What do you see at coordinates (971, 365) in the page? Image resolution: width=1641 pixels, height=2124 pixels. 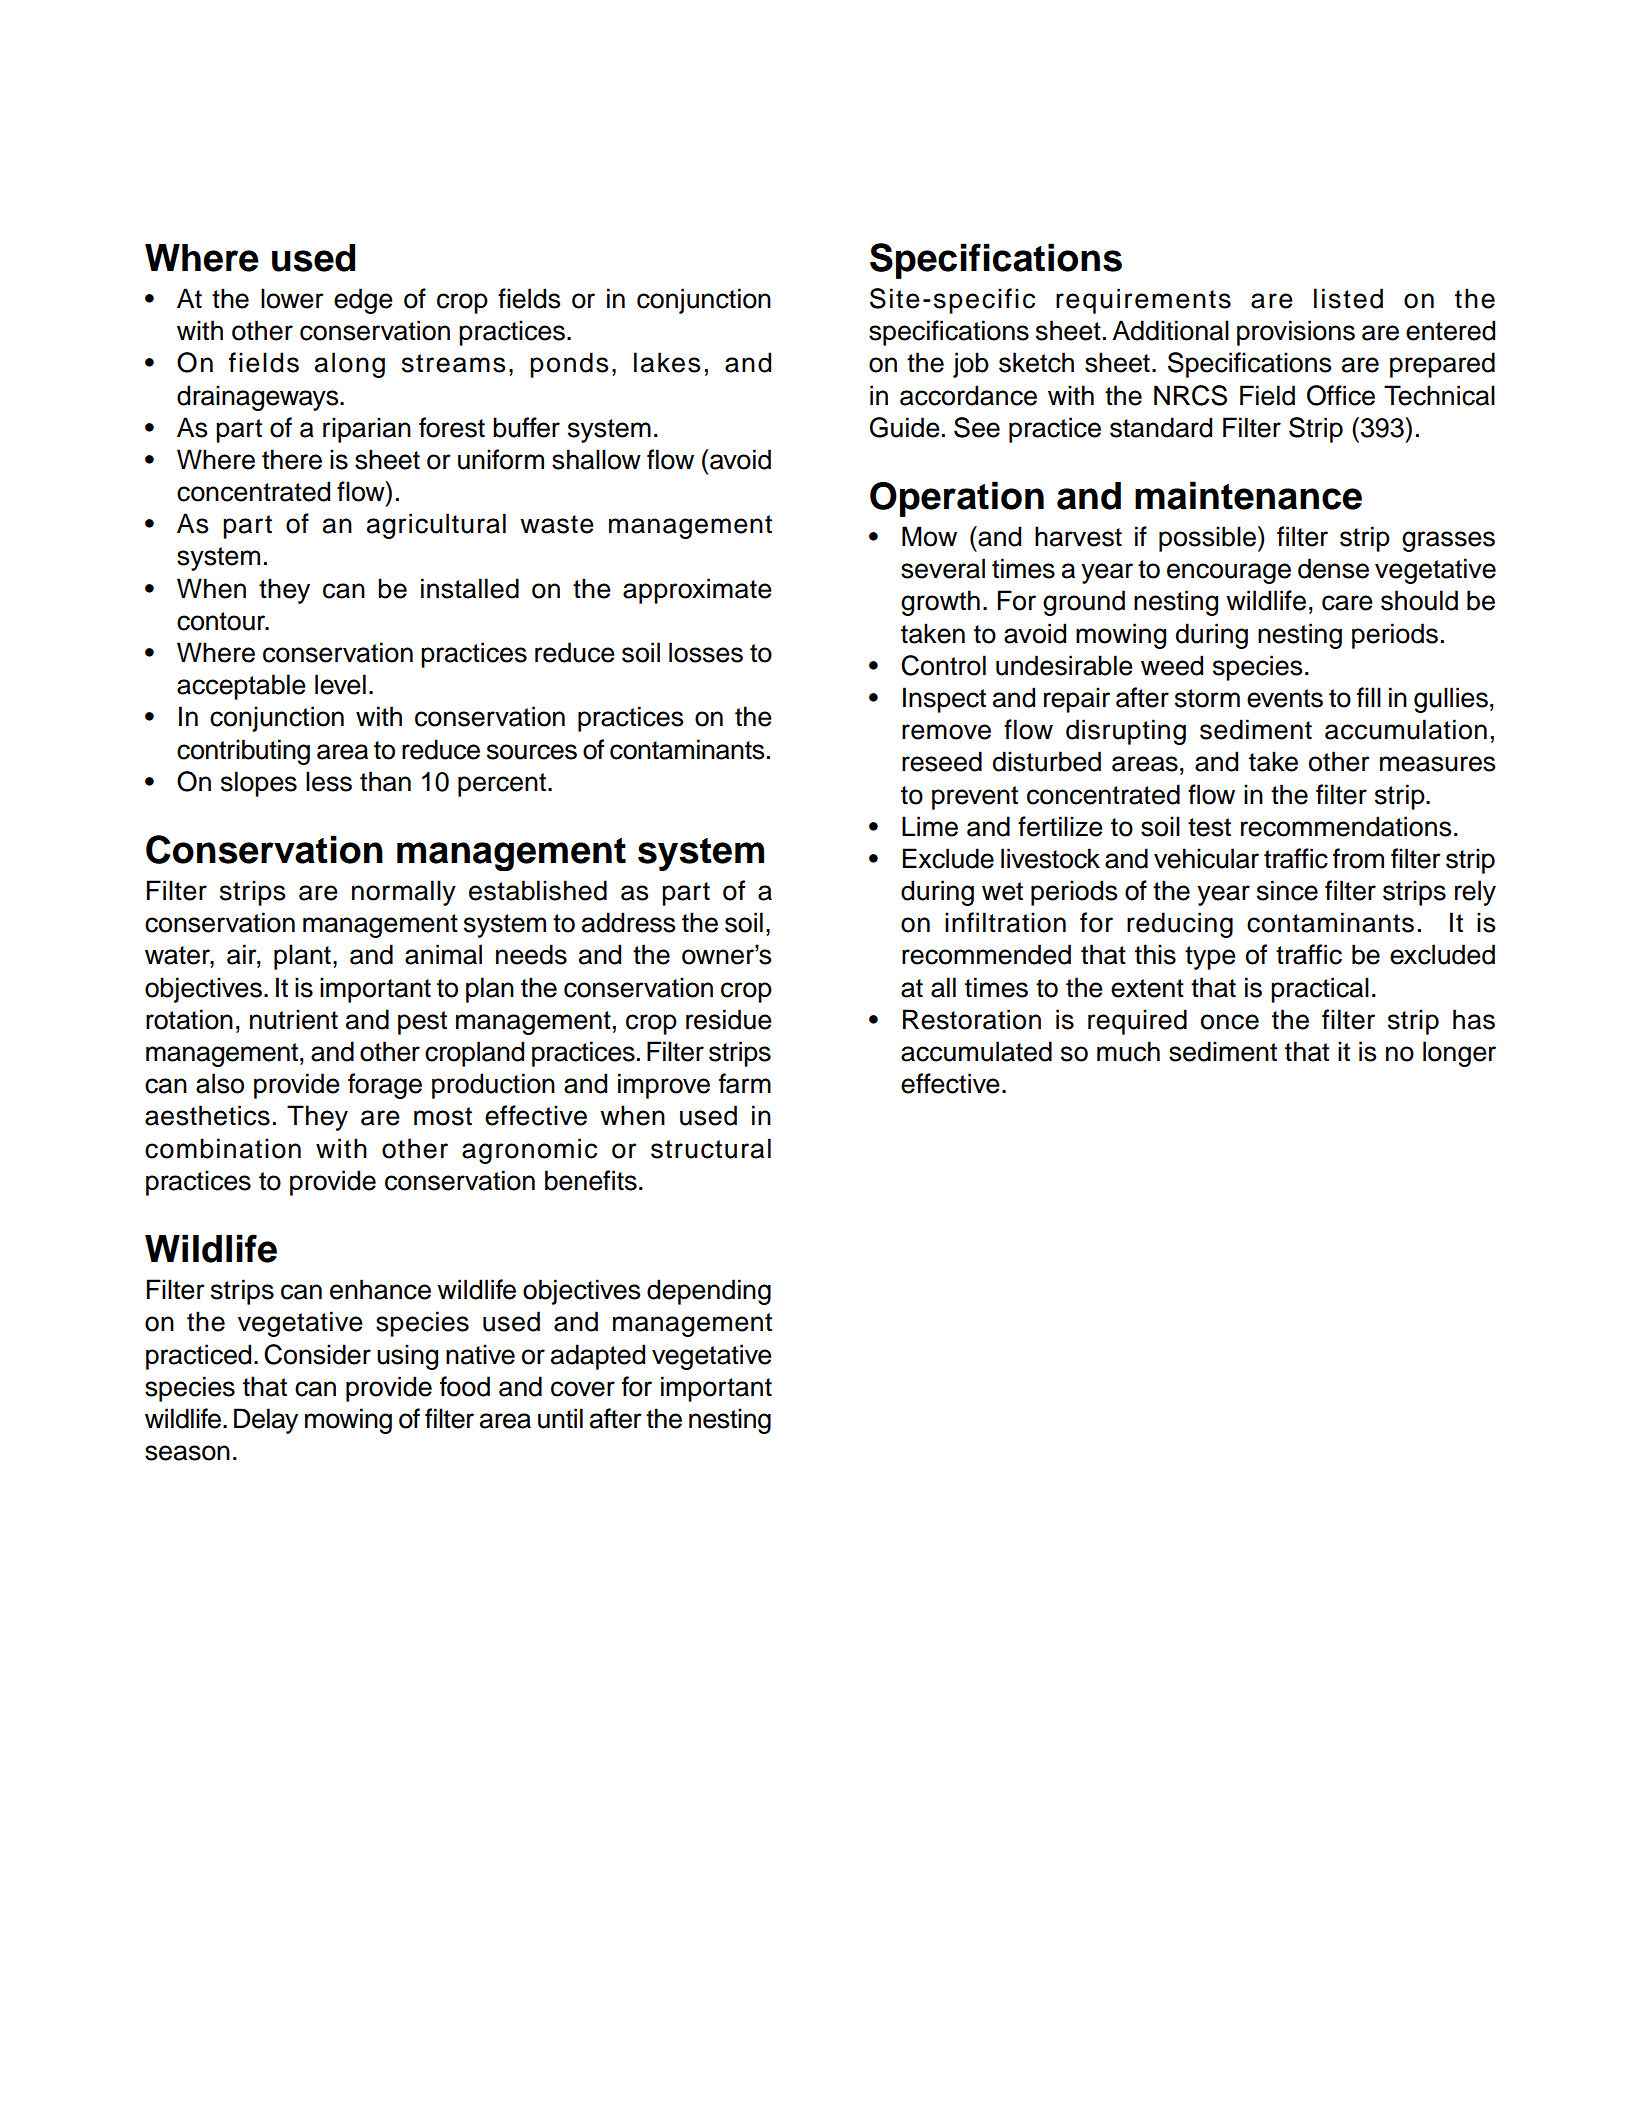 I see `job` at bounding box center [971, 365].
